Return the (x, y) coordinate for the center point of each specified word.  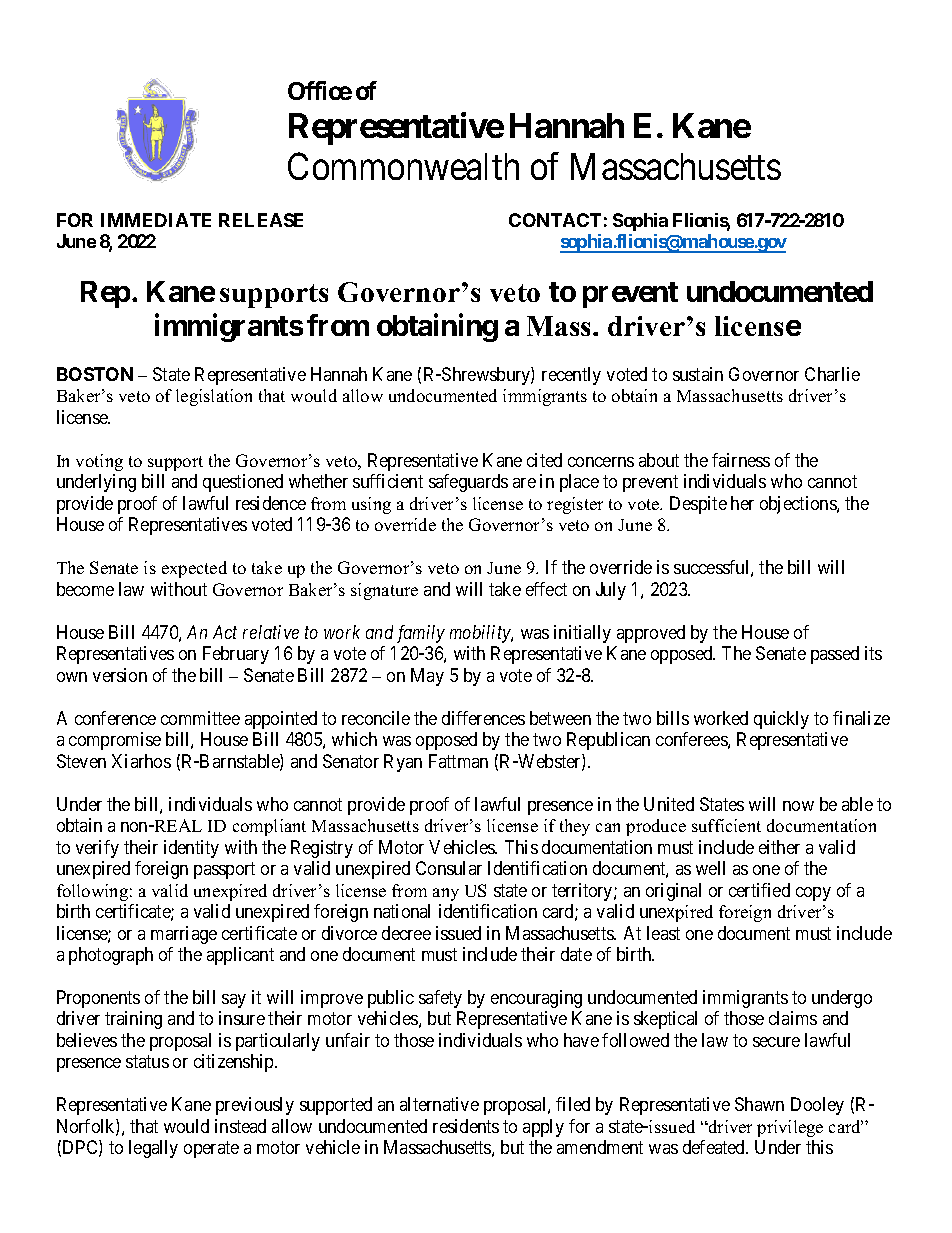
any (446, 894)
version (120, 675)
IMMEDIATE (156, 220)
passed (835, 655)
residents (466, 1126)
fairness (741, 460)
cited (544, 460)
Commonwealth (403, 166)
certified (759, 890)
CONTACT (555, 220)
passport (224, 870)
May (427, 677)
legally (153, 1149)
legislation (214, 397)
